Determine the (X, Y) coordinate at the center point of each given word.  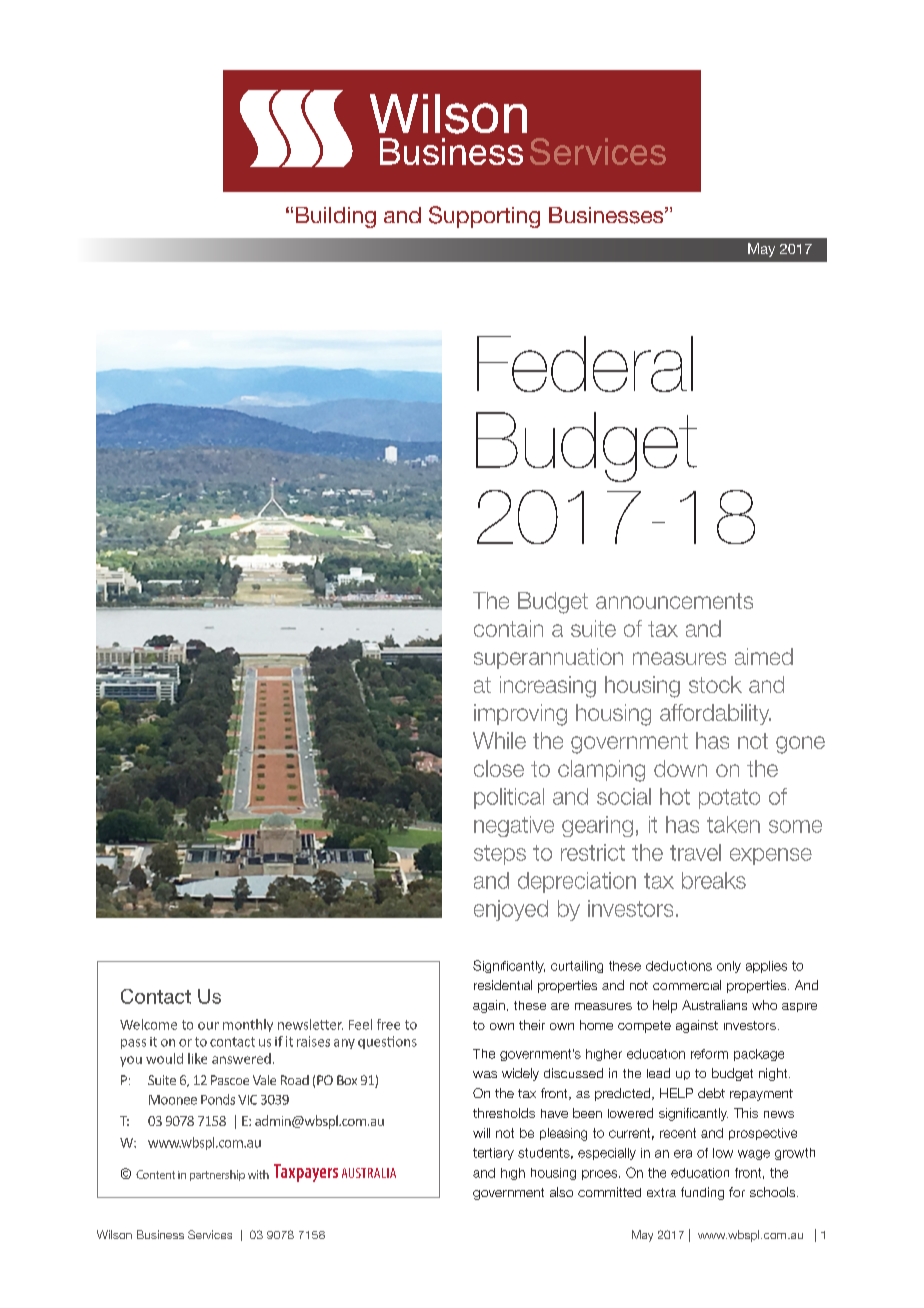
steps (500, 855)
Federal (585, 364)
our (208, 1026)
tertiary (493, 1154)
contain (508, 628)
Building (336, 217)
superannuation (548, 658)
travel (695, 852)
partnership (217, 1175)
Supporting (484, 217)
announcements (674, 601)
